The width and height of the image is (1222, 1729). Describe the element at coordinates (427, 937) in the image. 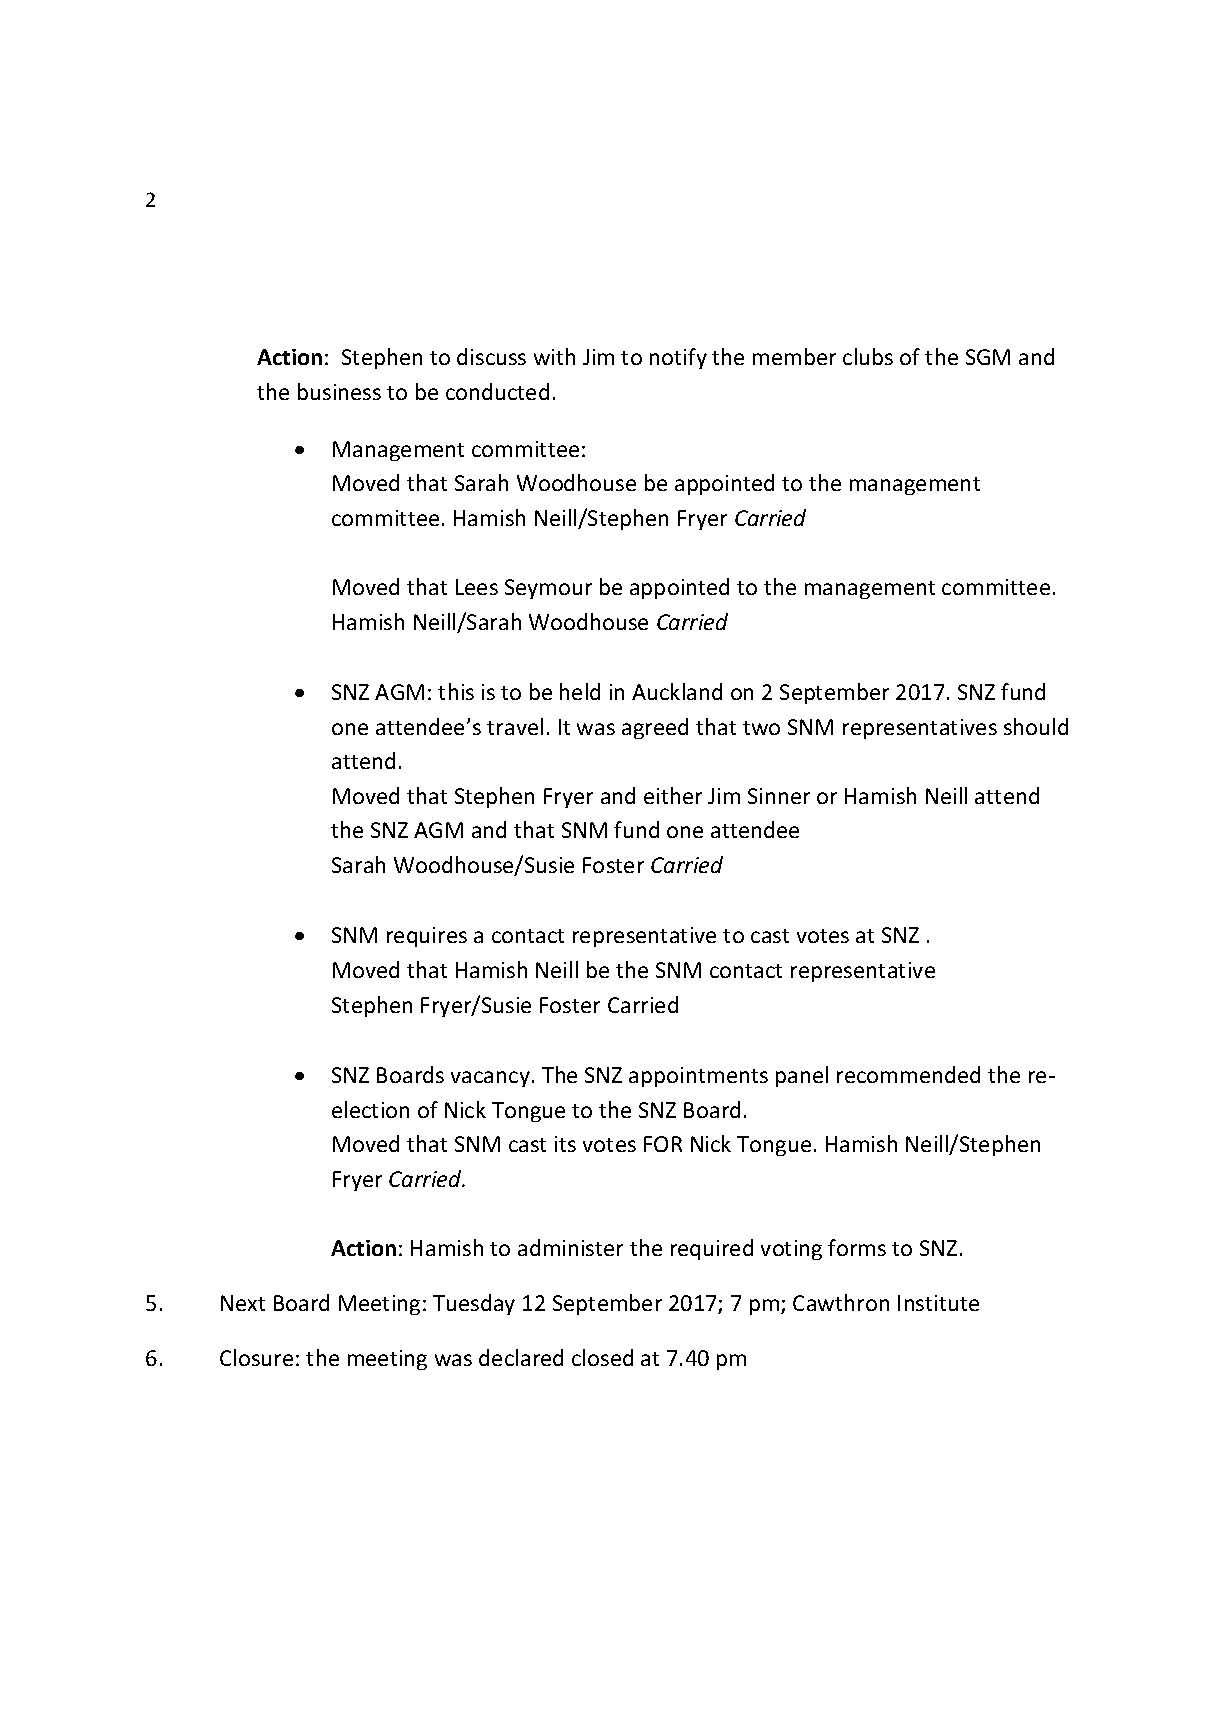

I see `requires` at that location.
